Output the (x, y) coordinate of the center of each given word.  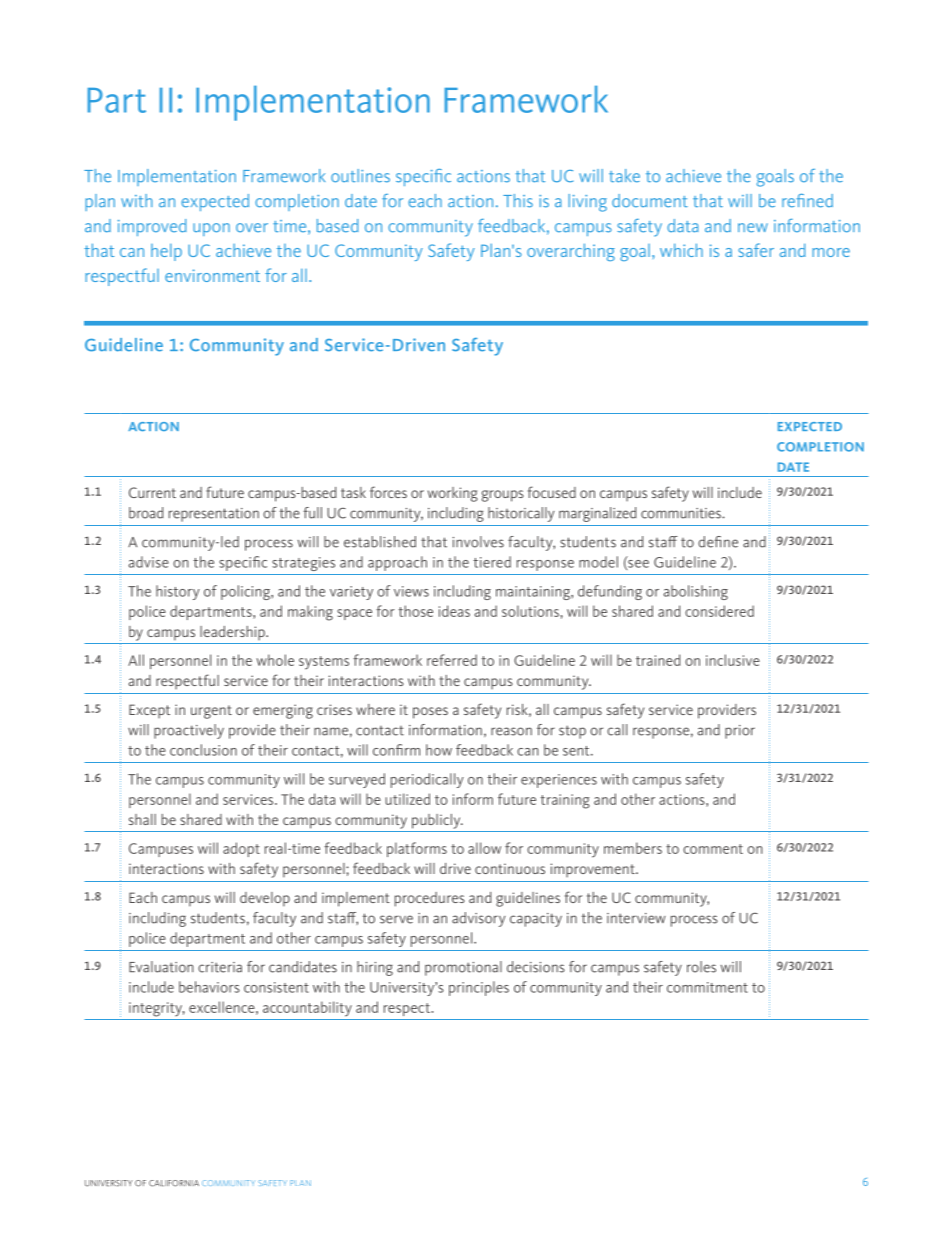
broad (146, 513)
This (518, 201)
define (718, 542)
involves (478, 542)
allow (484, 848)
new (753, 228)
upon (211, 229)
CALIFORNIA (174, 1183)
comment (713, 849)
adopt (241, 849)
